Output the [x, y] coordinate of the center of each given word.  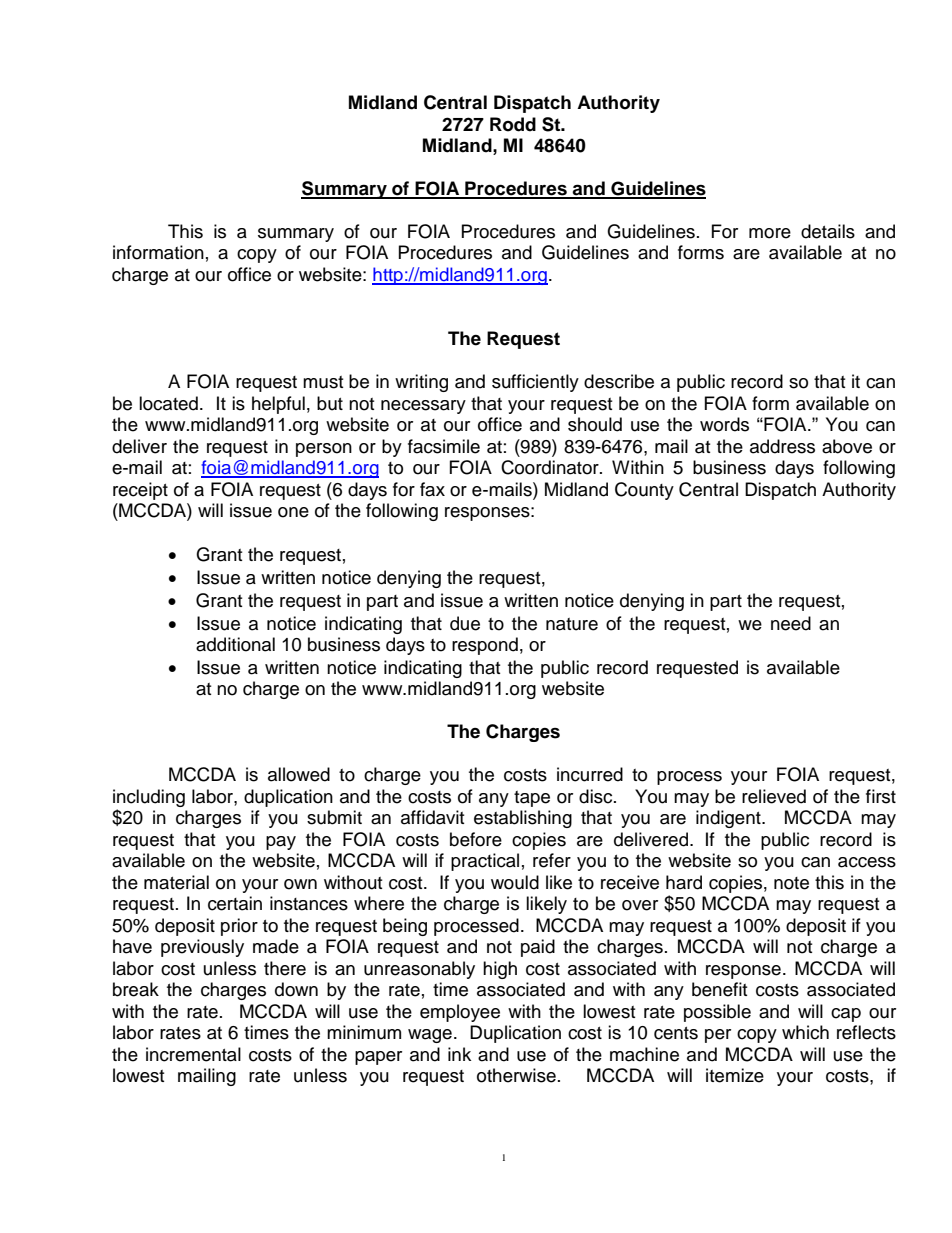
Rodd [513, 124]
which [805, 1032]
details [828, 231]
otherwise [516, 1075]
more [770, 233]
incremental [193, 1054]
